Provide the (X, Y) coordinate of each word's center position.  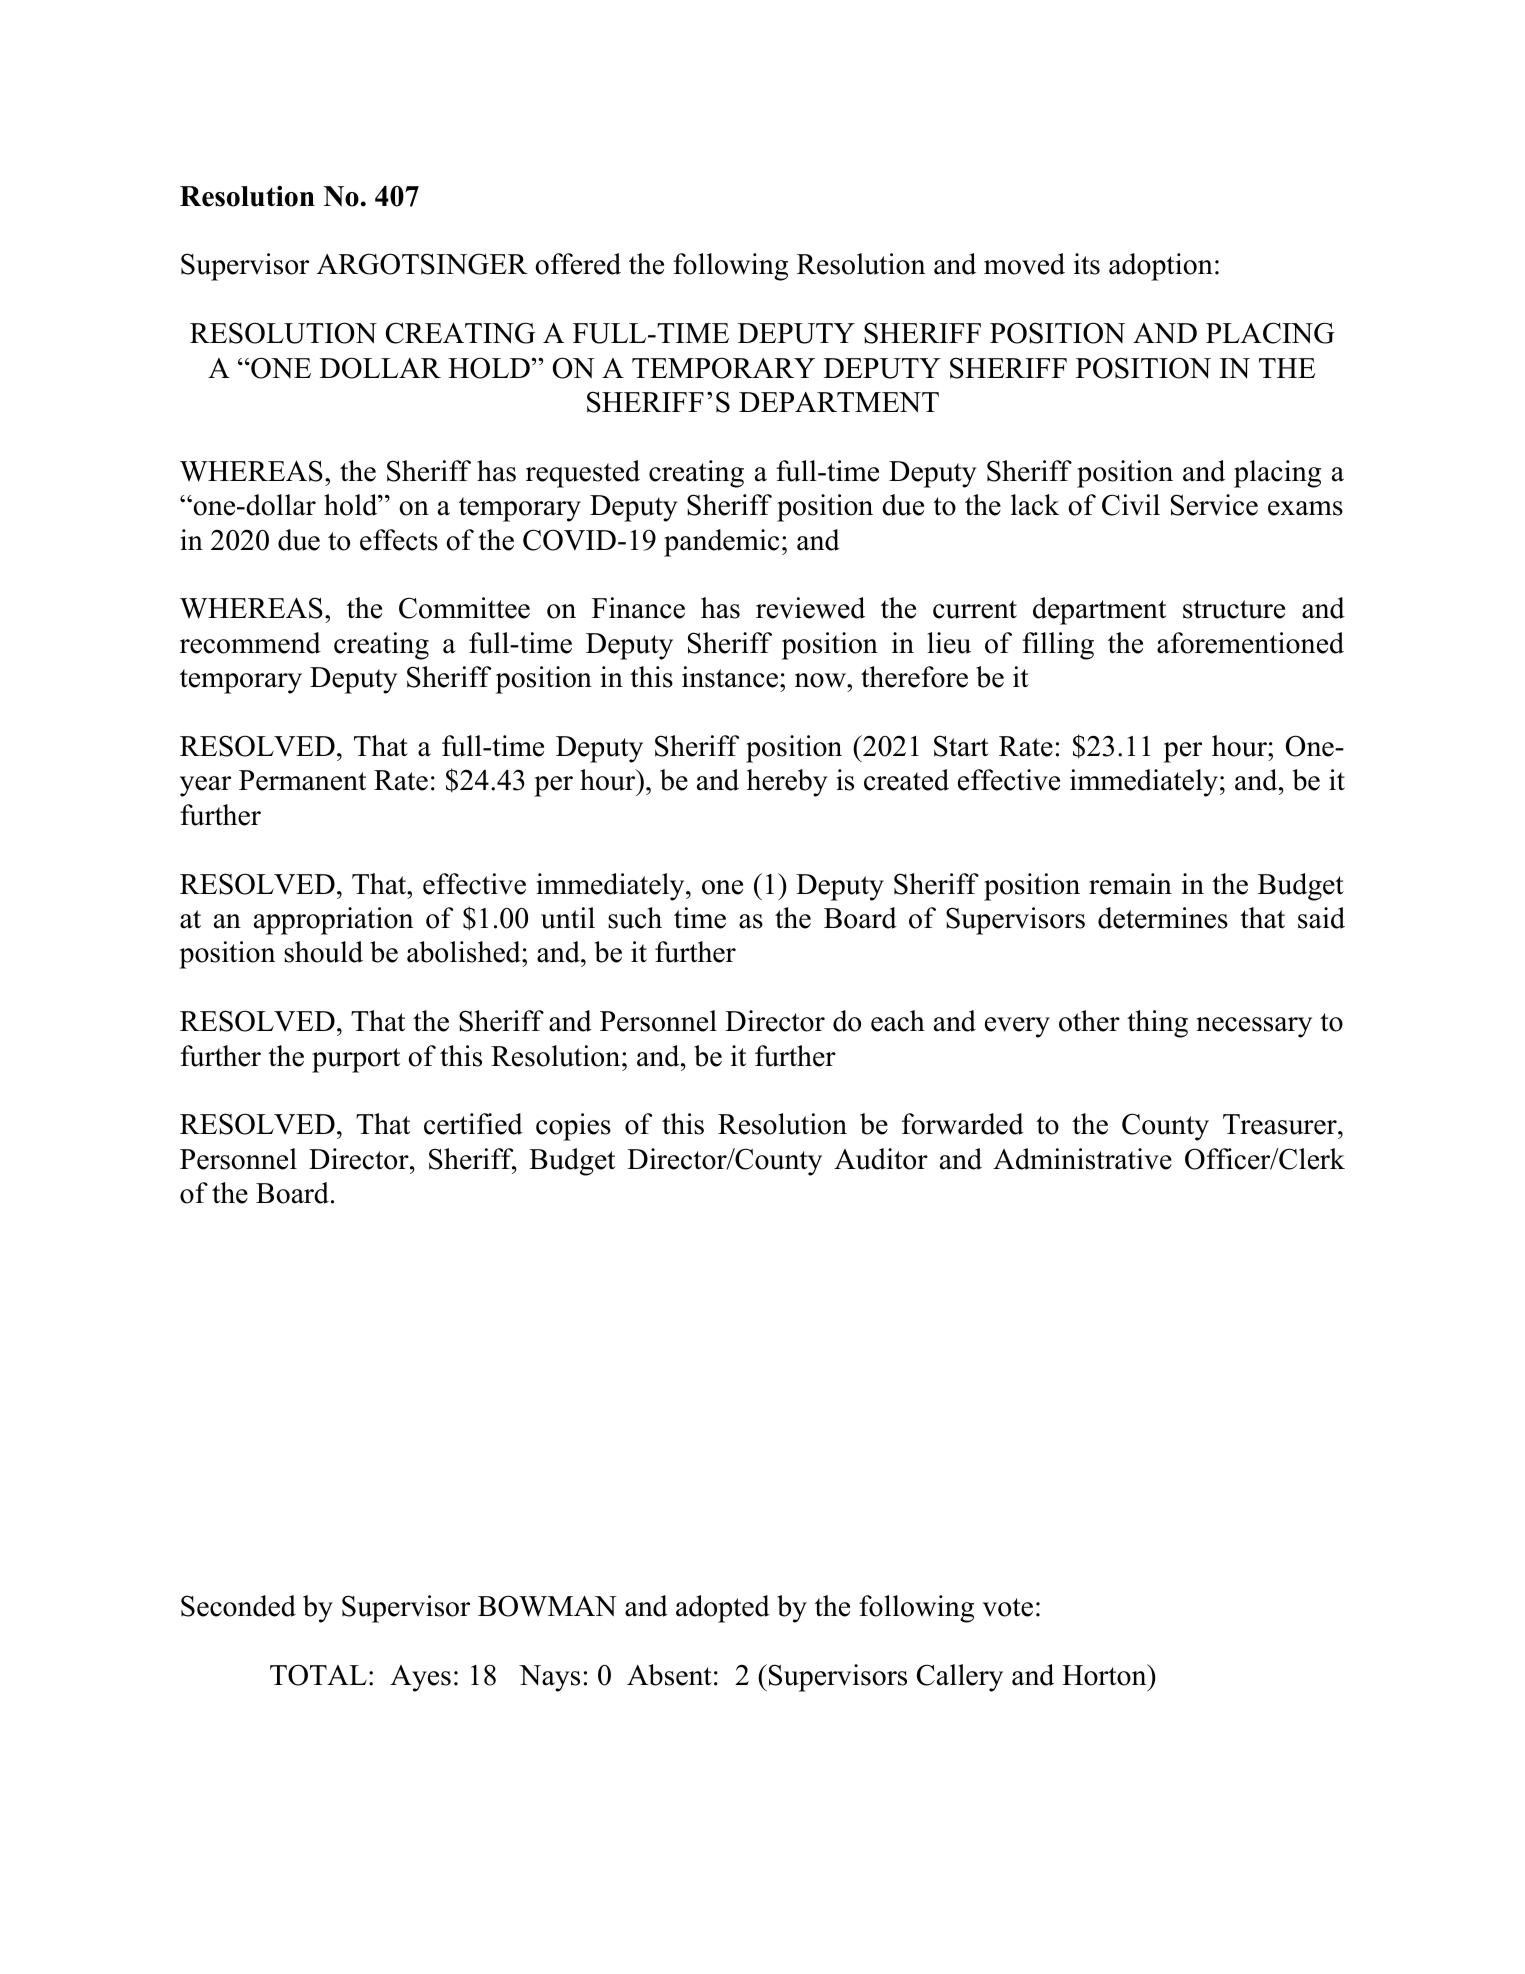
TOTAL (318, 1675)
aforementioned (1250, 643)
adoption (1161, 267)
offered (578, 264)
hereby (787, 783)
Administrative (1082, 1159)
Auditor (881, 1159)
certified (473, 1124)
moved (1024, 264)
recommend (250, 643)
